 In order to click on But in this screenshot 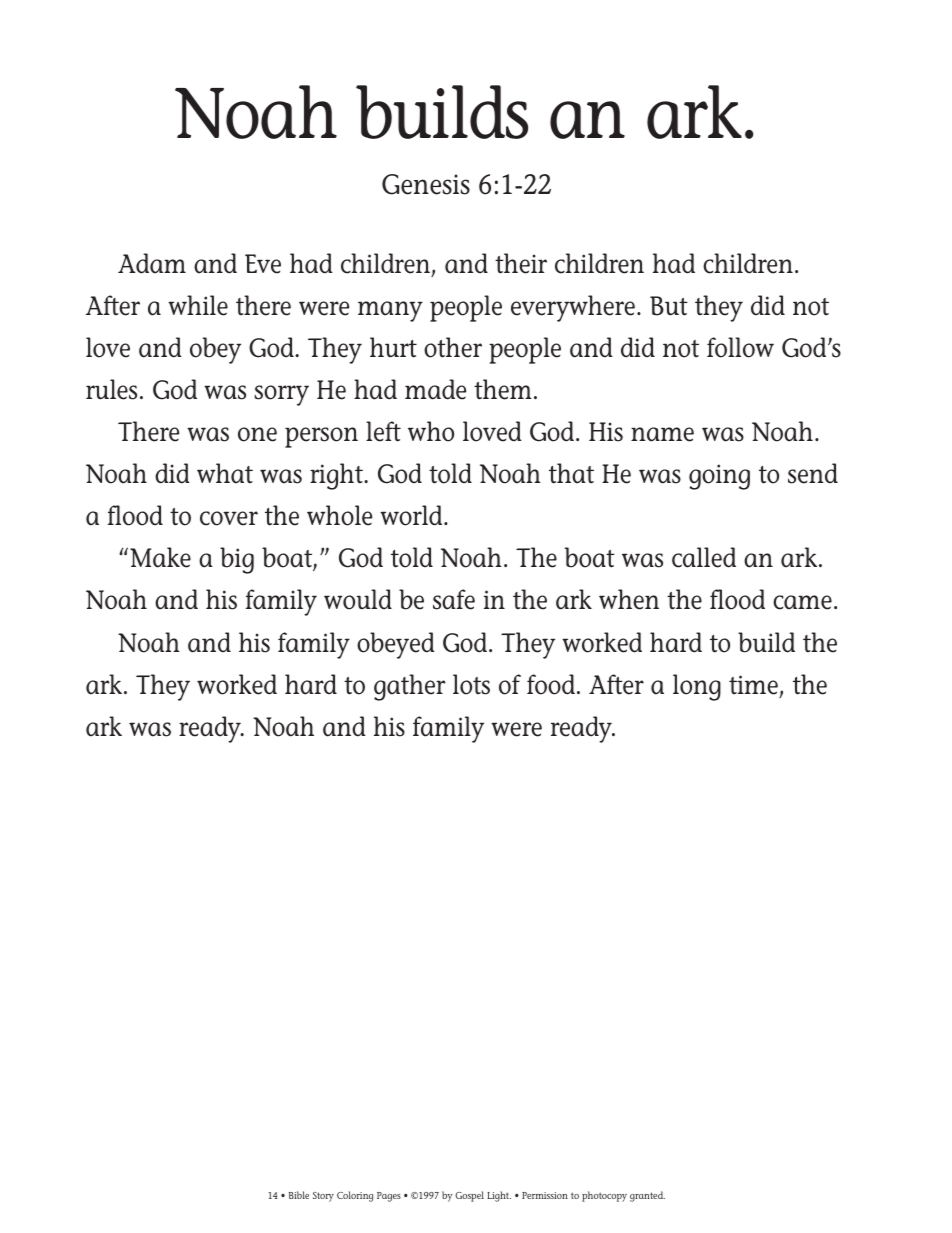, I will do `click(669, 306)`.
